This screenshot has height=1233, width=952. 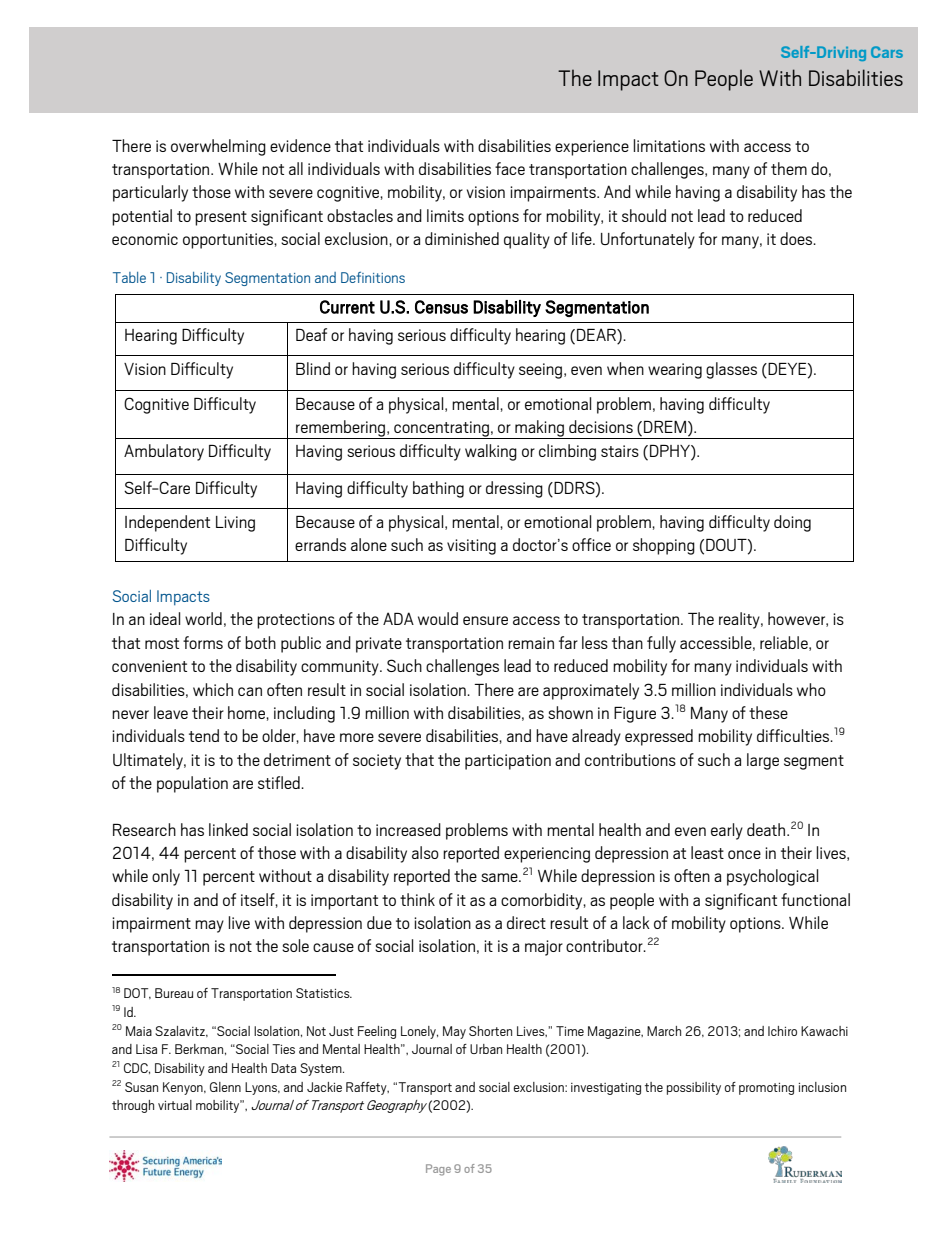 What do you see at coordinates (887, 52) in the screenshot?
I see `Cars` at bounding box center [887, 52].
